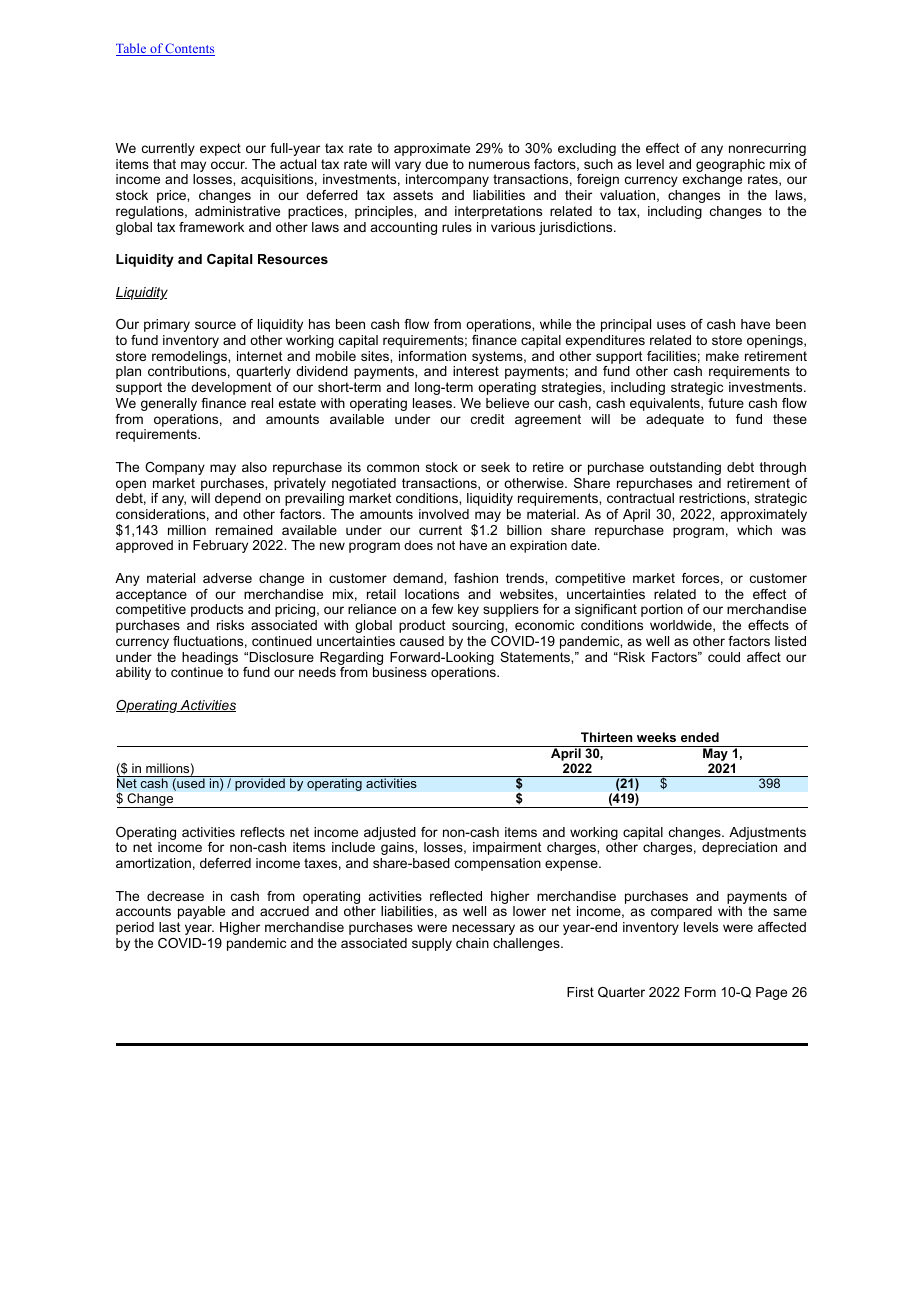 The height and width of the screenshot is (1308, 924). I want to click on which, so click(754, 530).
